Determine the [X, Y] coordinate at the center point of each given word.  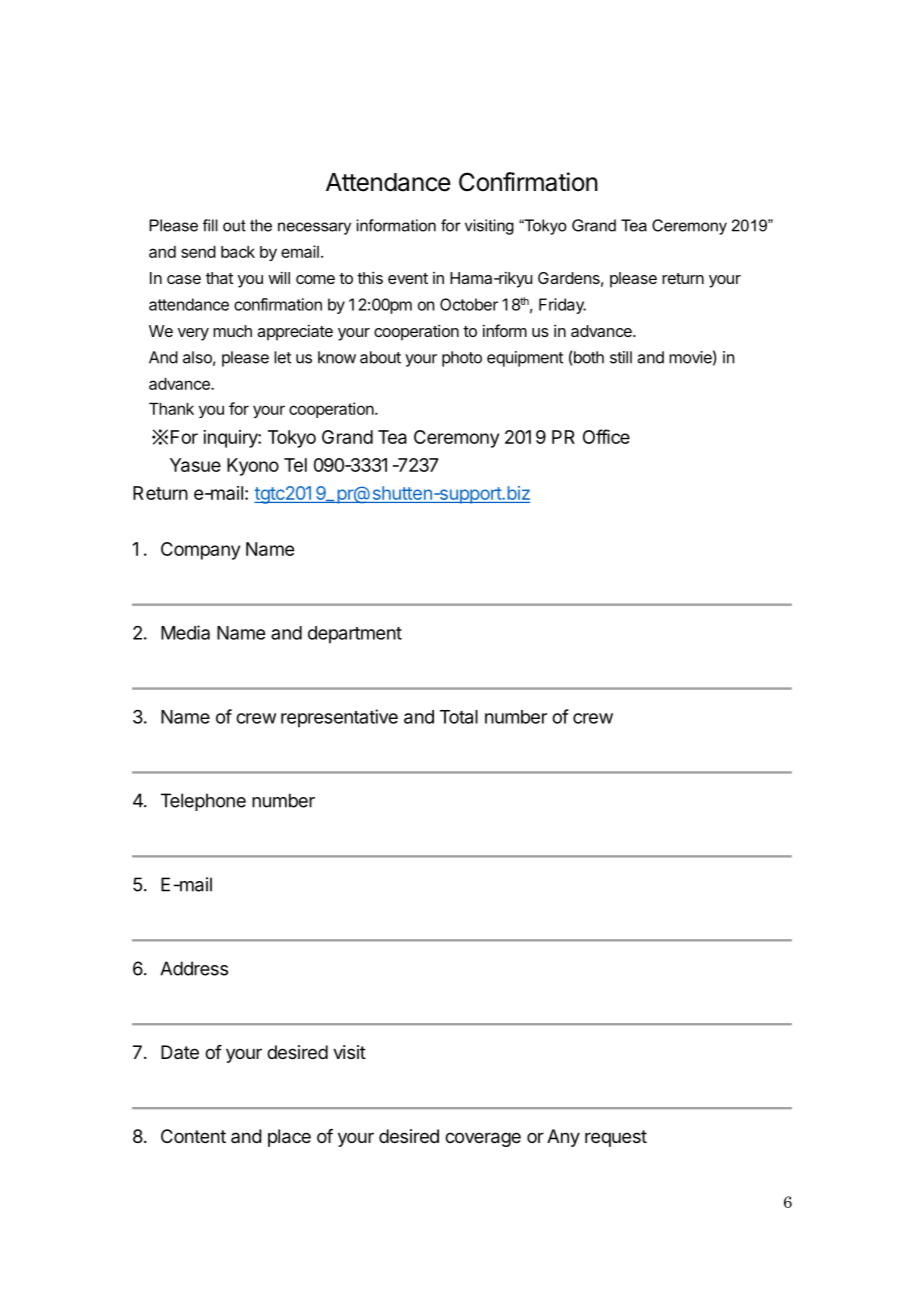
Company [200, 551]
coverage [483, 1139]
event [408, 278]
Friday [562, 306]
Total [459, 717]
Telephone [203, 802]
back [238, 252]
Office [606, 436]
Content [193, 1136]
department [355, 635]
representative [339, 718]
